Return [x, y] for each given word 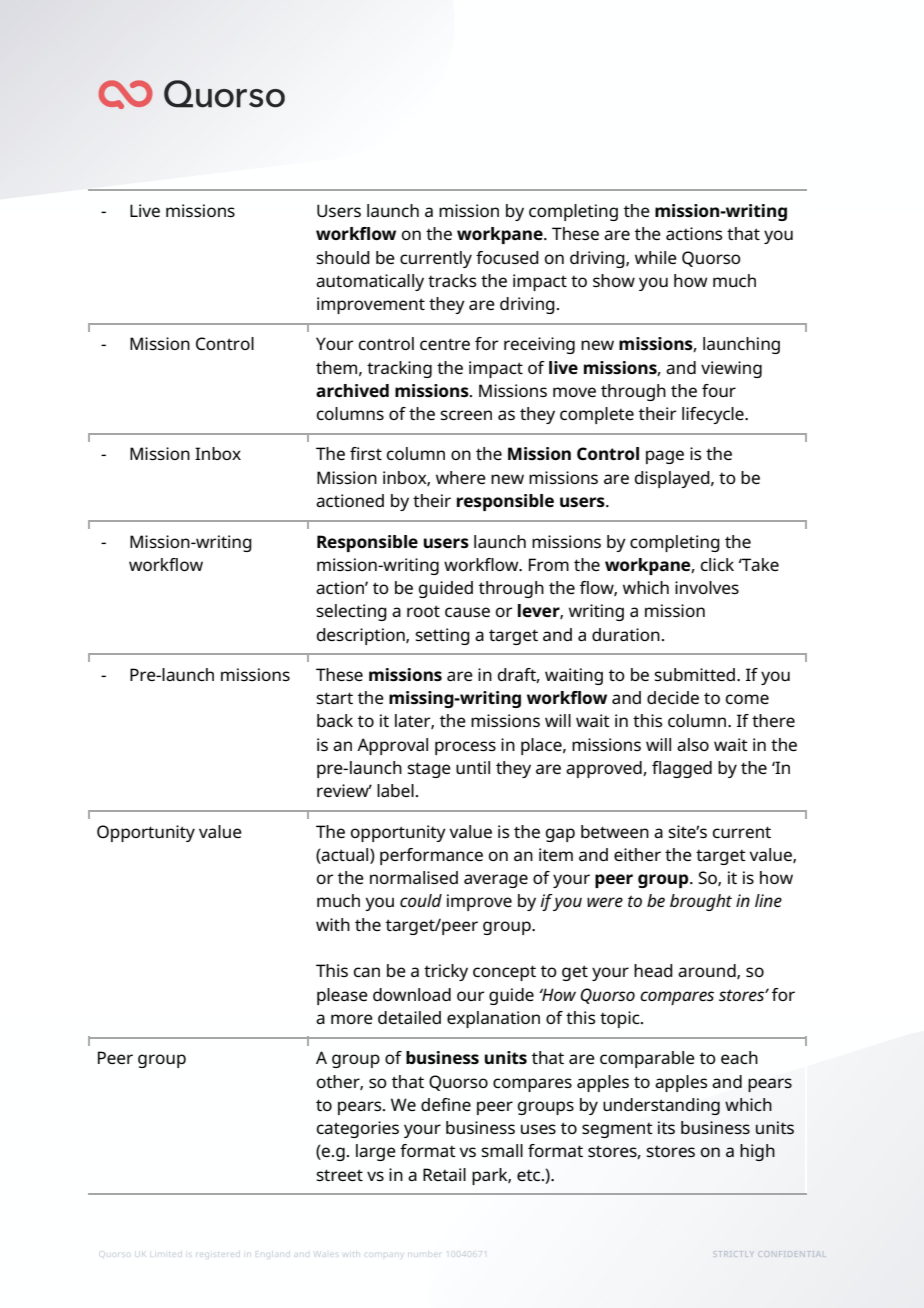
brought [701, 902]
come [747, 699]
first [366, 453]
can [367, 972]
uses [538, 1129]
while [656, 257]
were [605, 902]
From [549, 564]
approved [605, 769]
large [376, 1152]
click [717, 564]
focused [507, 257]
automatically [370, 282]
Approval [392, 746]
